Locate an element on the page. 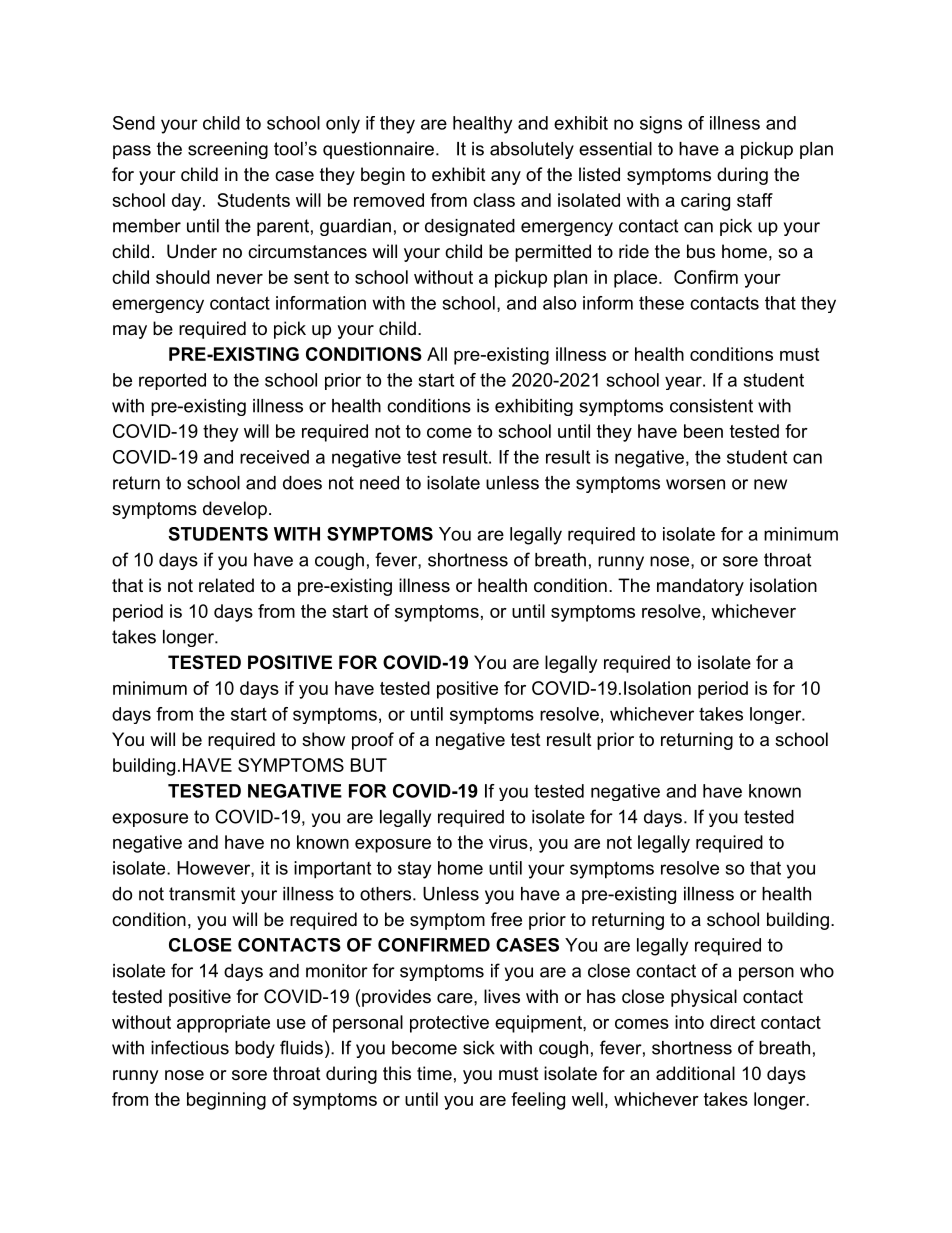 Image resolution: width=952 pixels, height=1233 pixels. related is located at coordinates (226, 585).
